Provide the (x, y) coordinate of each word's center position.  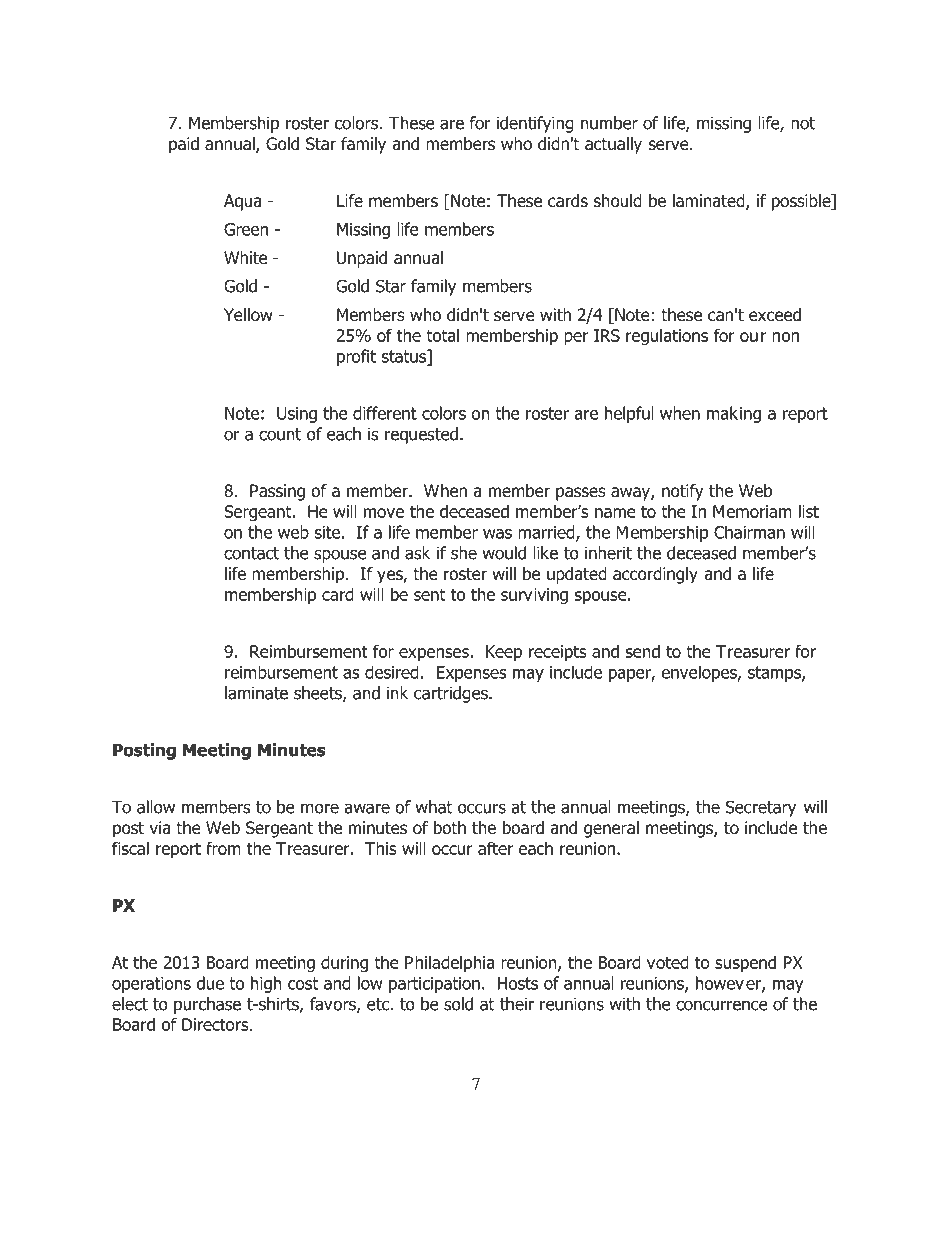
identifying (535, 124)
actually (613, 145)
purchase (207, 1005)
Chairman (749, 532)
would (504, 553)
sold (458, 1004)
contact (251, 553)
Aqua (242, 202)
